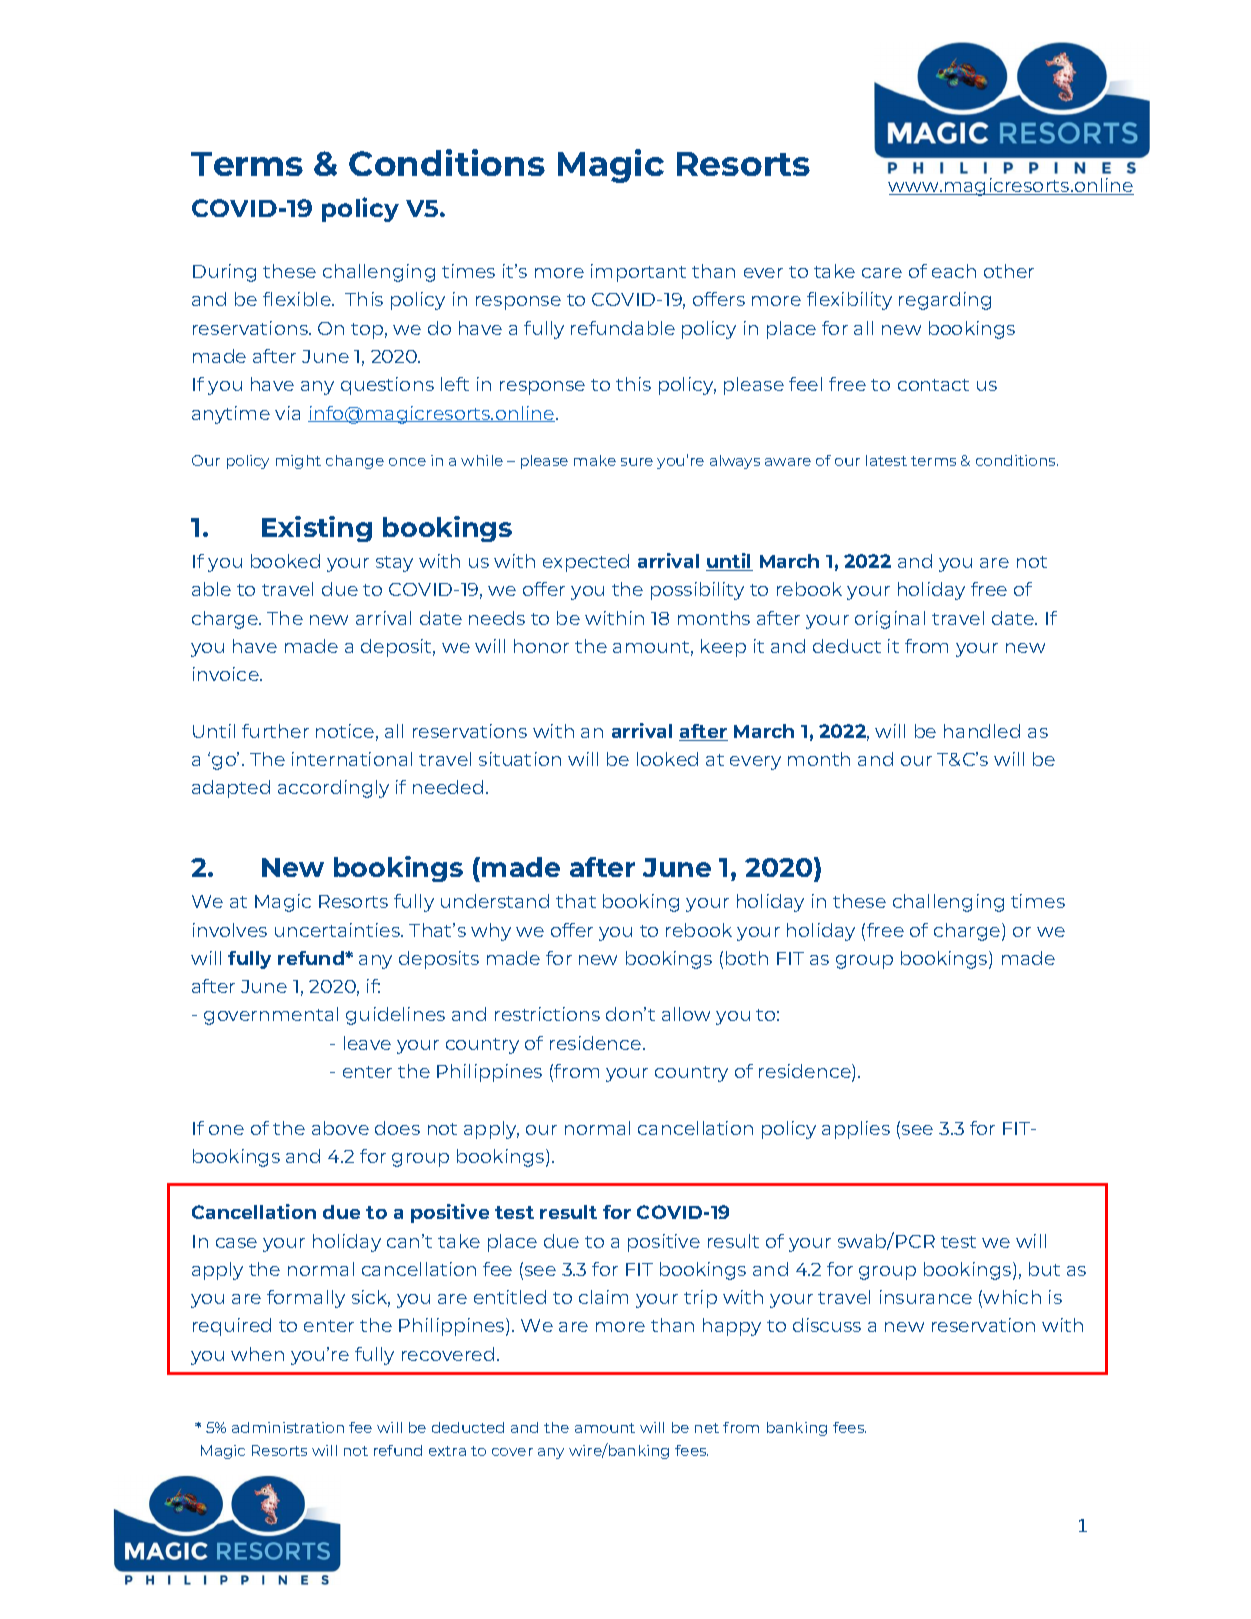 This page has height=1619, width=1251. I want to click on important, so click(638, 273).
